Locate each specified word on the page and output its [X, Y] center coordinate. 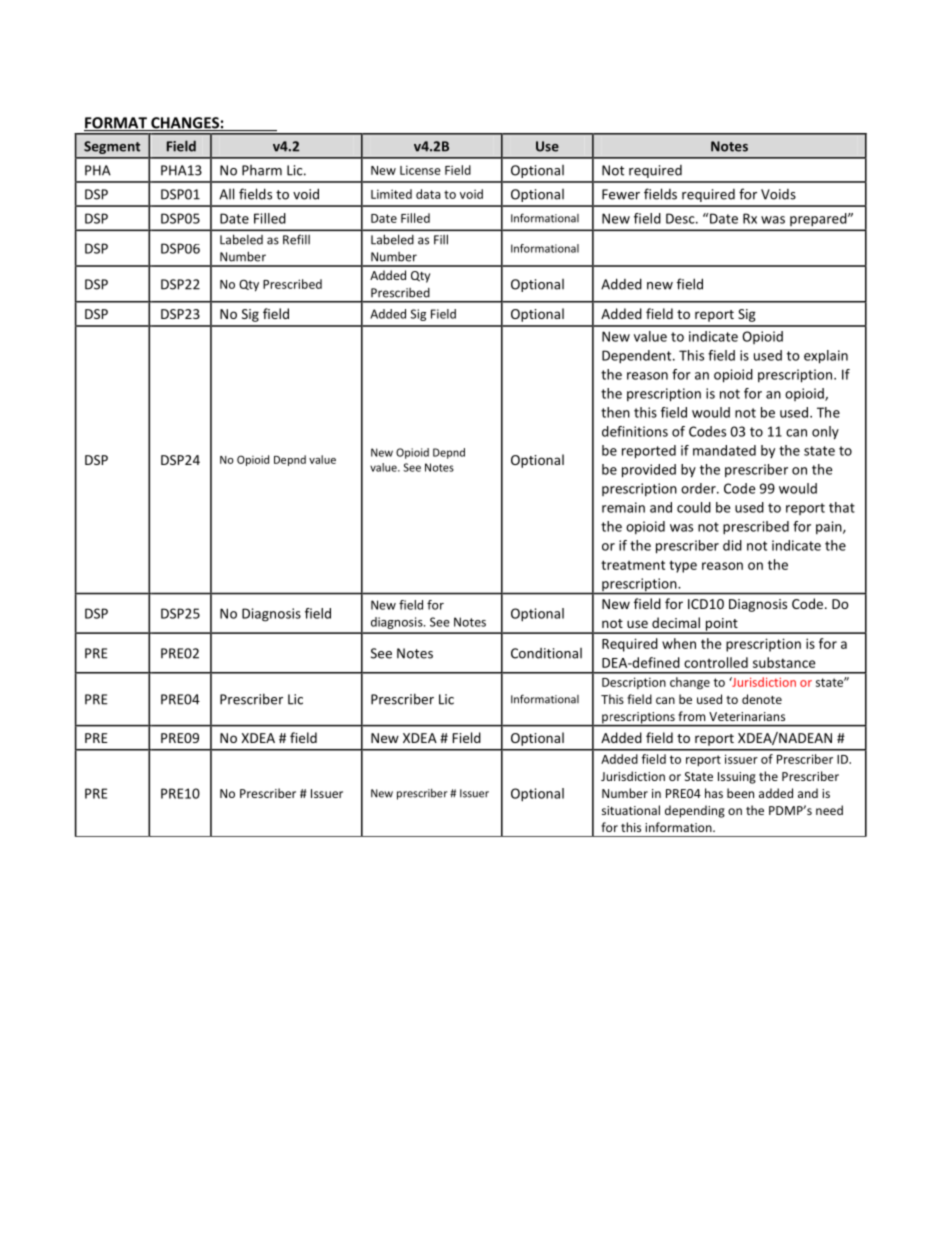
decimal [676, 622]
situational [631, 810]
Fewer [621, 194]
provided [649, 471]
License [420, 170]
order [699, 488]
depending [695, 811]
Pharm [262, 170]
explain [826, 357]
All [226, 194]
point [721, 625]
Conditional [546, 653]
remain [623, 507]
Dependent [638, 357]
